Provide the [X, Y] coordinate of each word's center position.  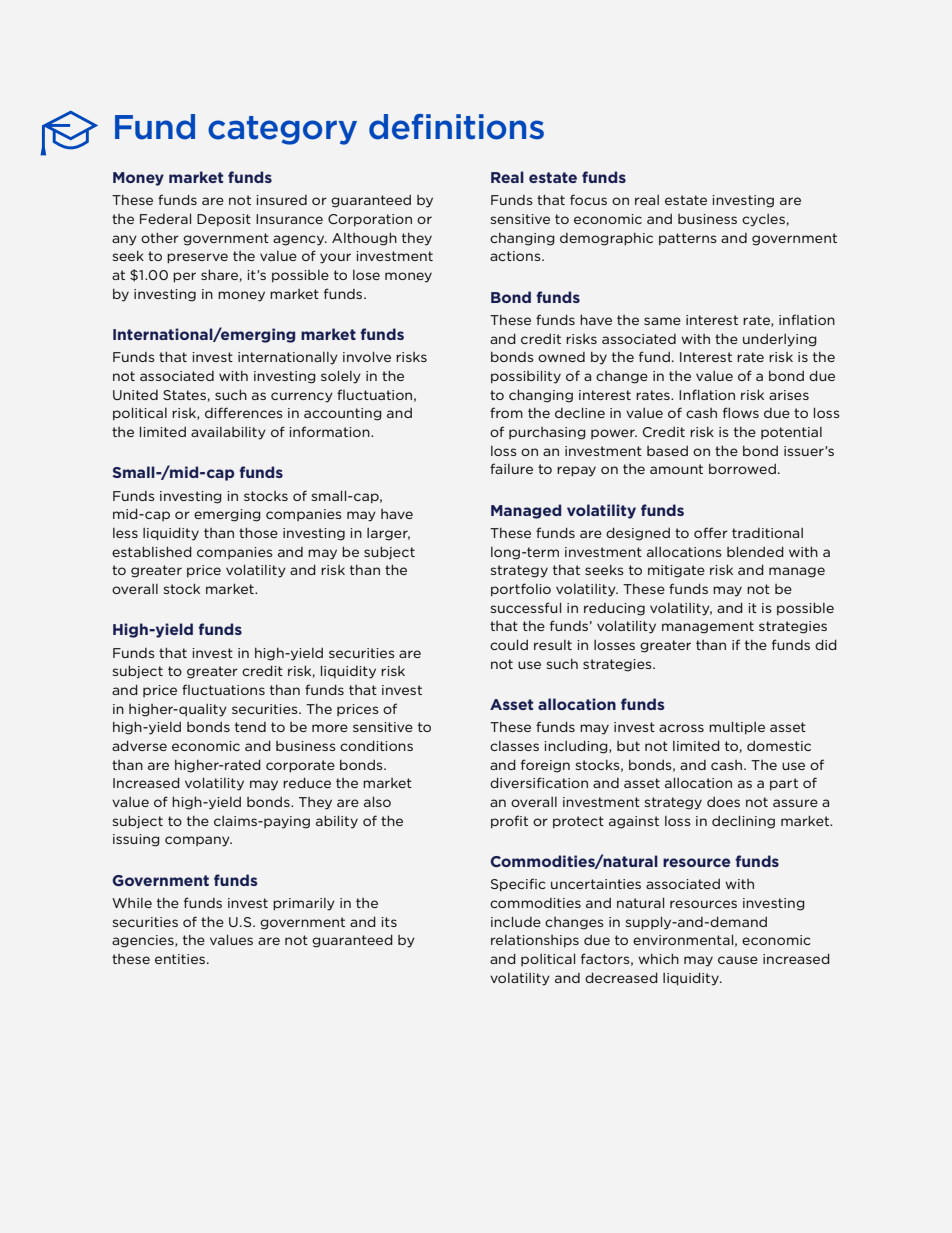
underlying [780, 340]
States [185, 396]
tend [250, 727]
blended [755, 551]
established [152, 551]
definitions [456, 127]
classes [514, 746]
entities [180, 959]
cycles [764, 220]
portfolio [521, 589]
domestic [779, 746]
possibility [526, 377]
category [282, 130]
